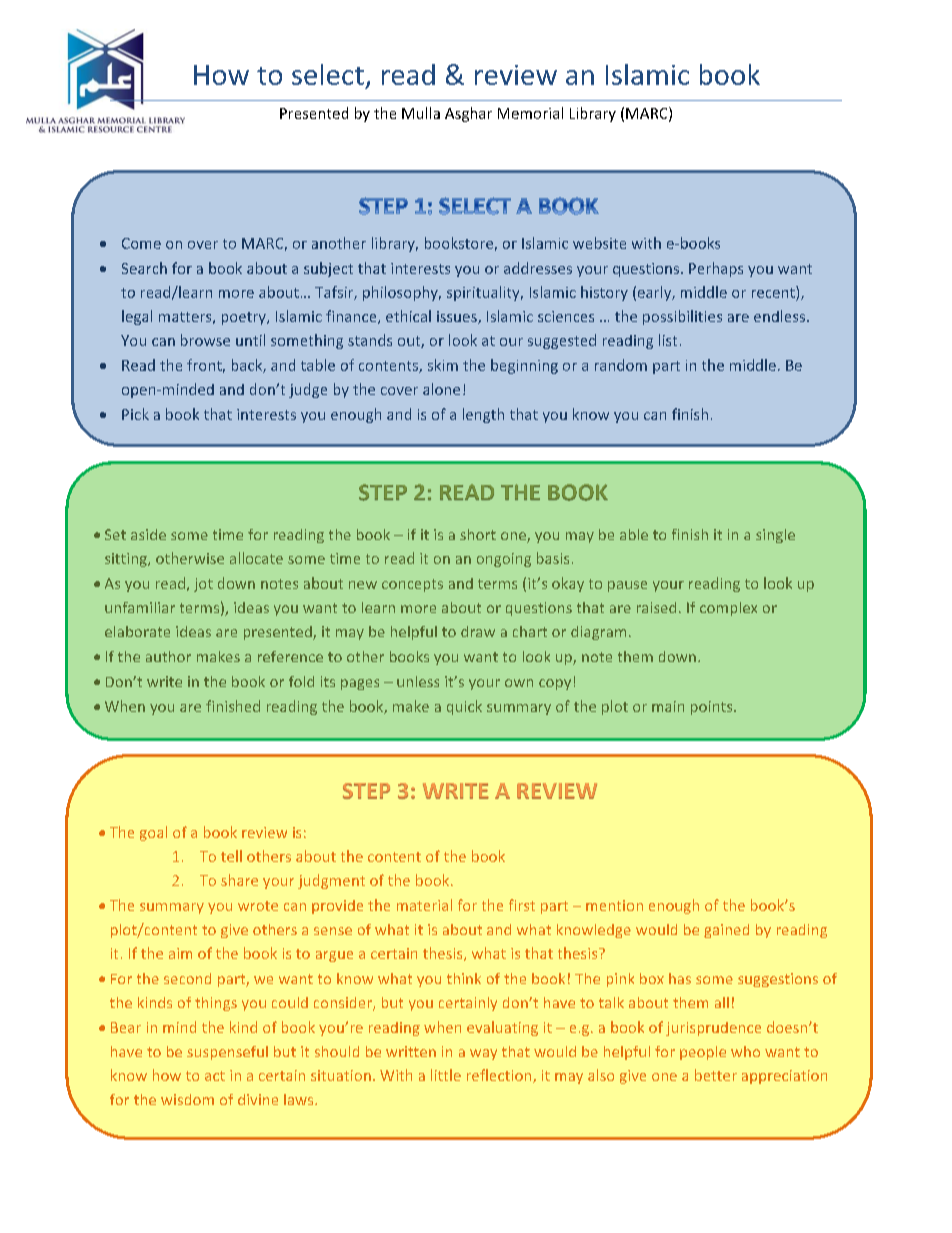 This document has height=1233, width=952. What do you see at coordinates (153, 833) in the document?
I see `goal` at bounding box center [153, 833].
